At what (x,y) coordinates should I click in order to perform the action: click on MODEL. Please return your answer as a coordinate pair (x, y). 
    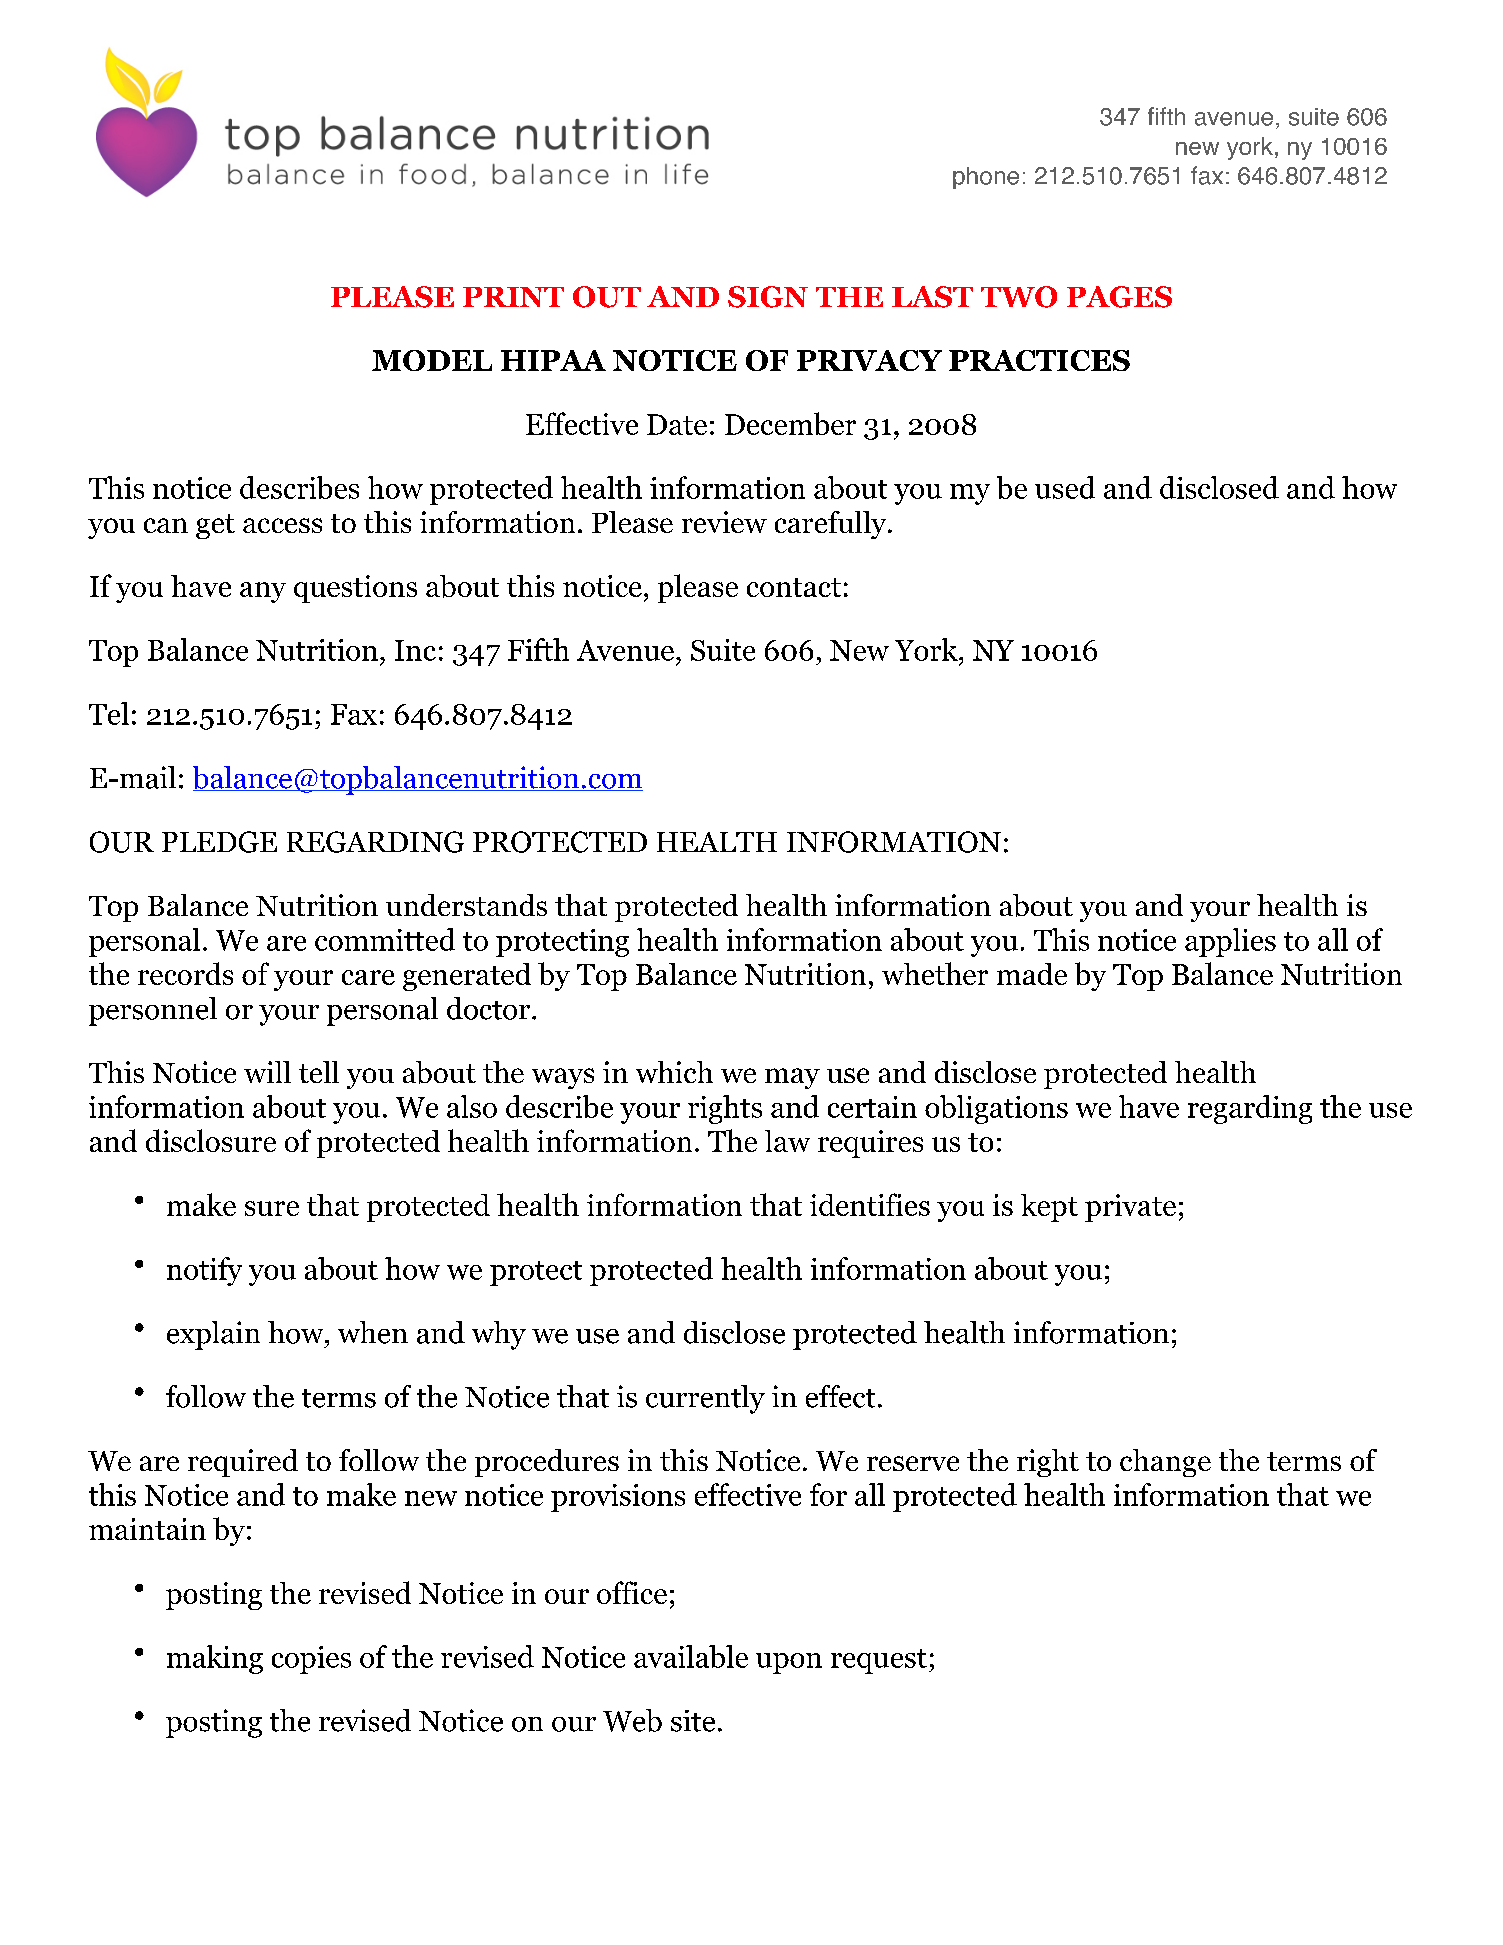
    Looking at the image, I should click on (432, 360).
